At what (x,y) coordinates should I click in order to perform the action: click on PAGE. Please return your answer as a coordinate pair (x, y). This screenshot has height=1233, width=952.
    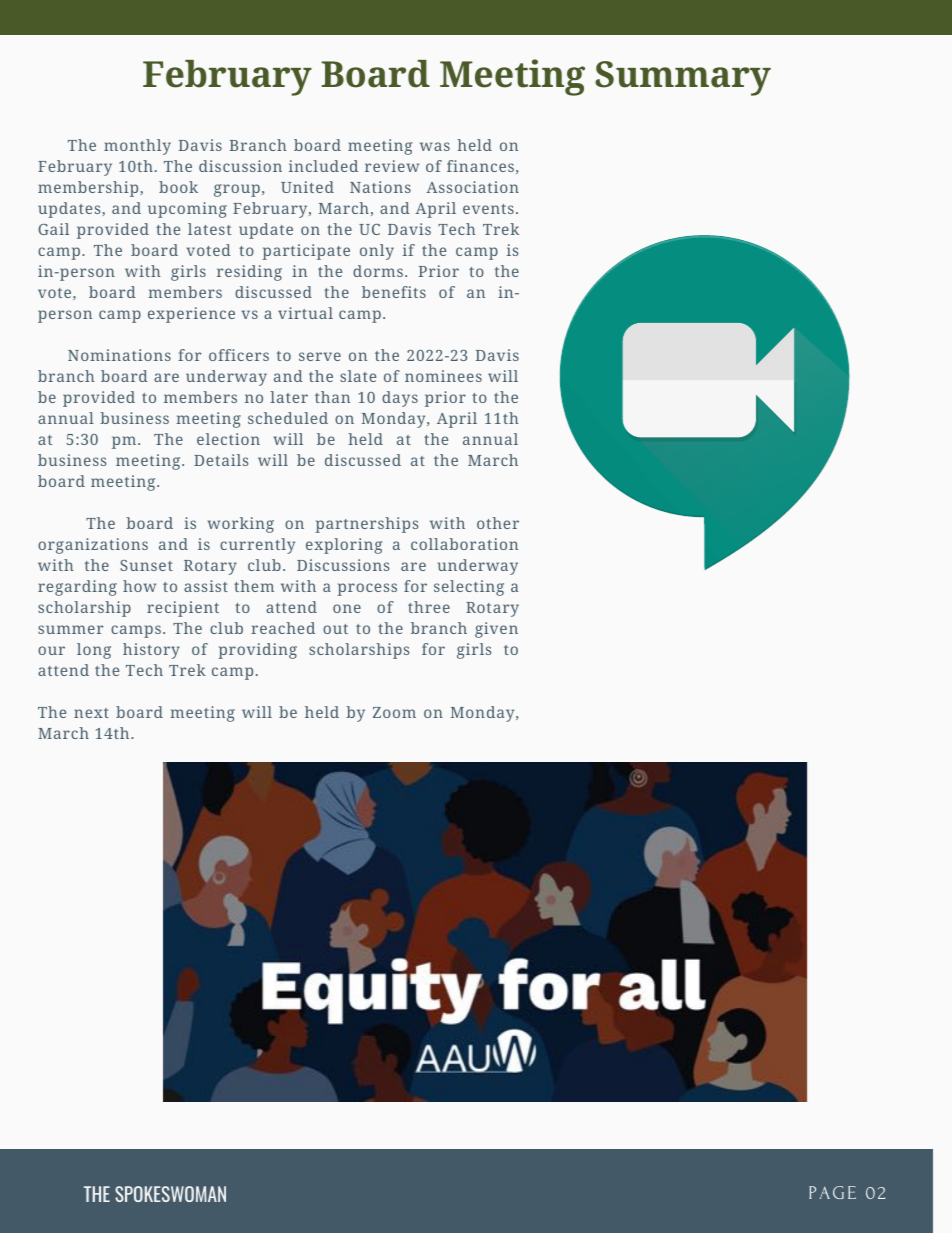
    Looking at the image, I should click on (832, 1192).
